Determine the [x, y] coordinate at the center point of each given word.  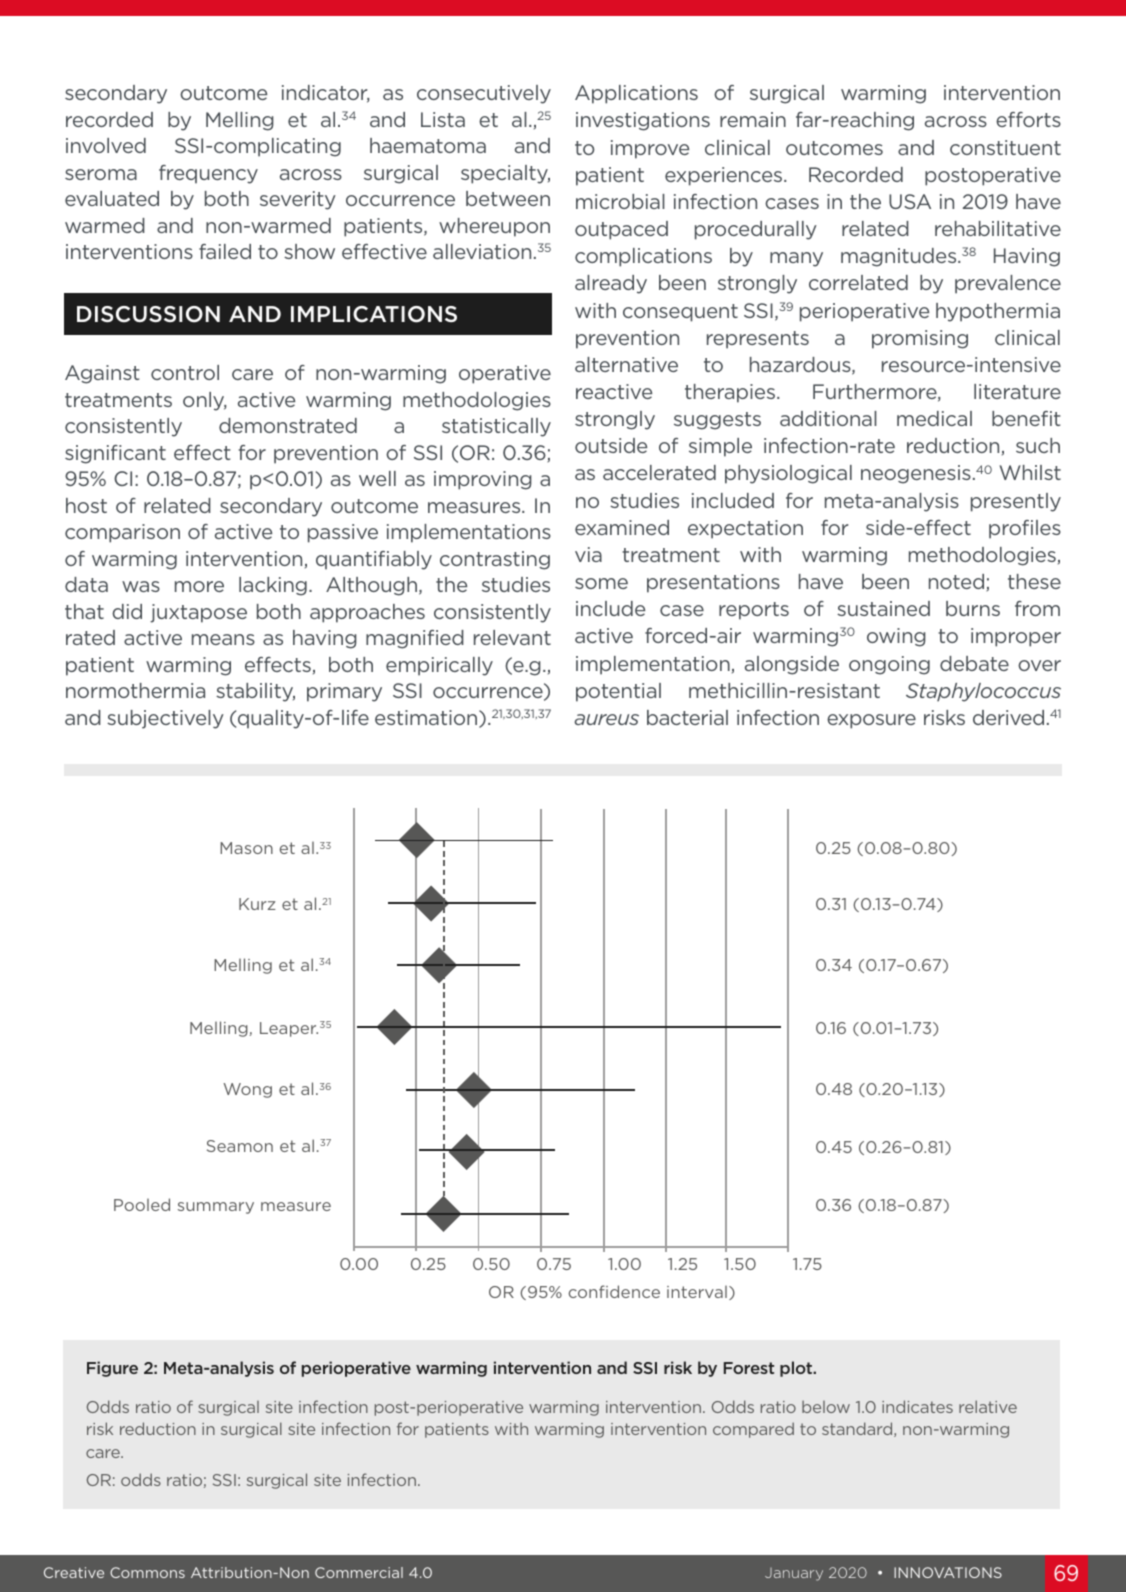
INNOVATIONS [948, 1572]
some [601, 583]
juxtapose [198, 613]
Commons [147, 1572]
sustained [883, 608]
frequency [208, 174]
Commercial [359, 1572]
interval [697, 1292]
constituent [1005, 147]
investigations [643, 121]
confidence [614, 1291]
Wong [247, 1090]
